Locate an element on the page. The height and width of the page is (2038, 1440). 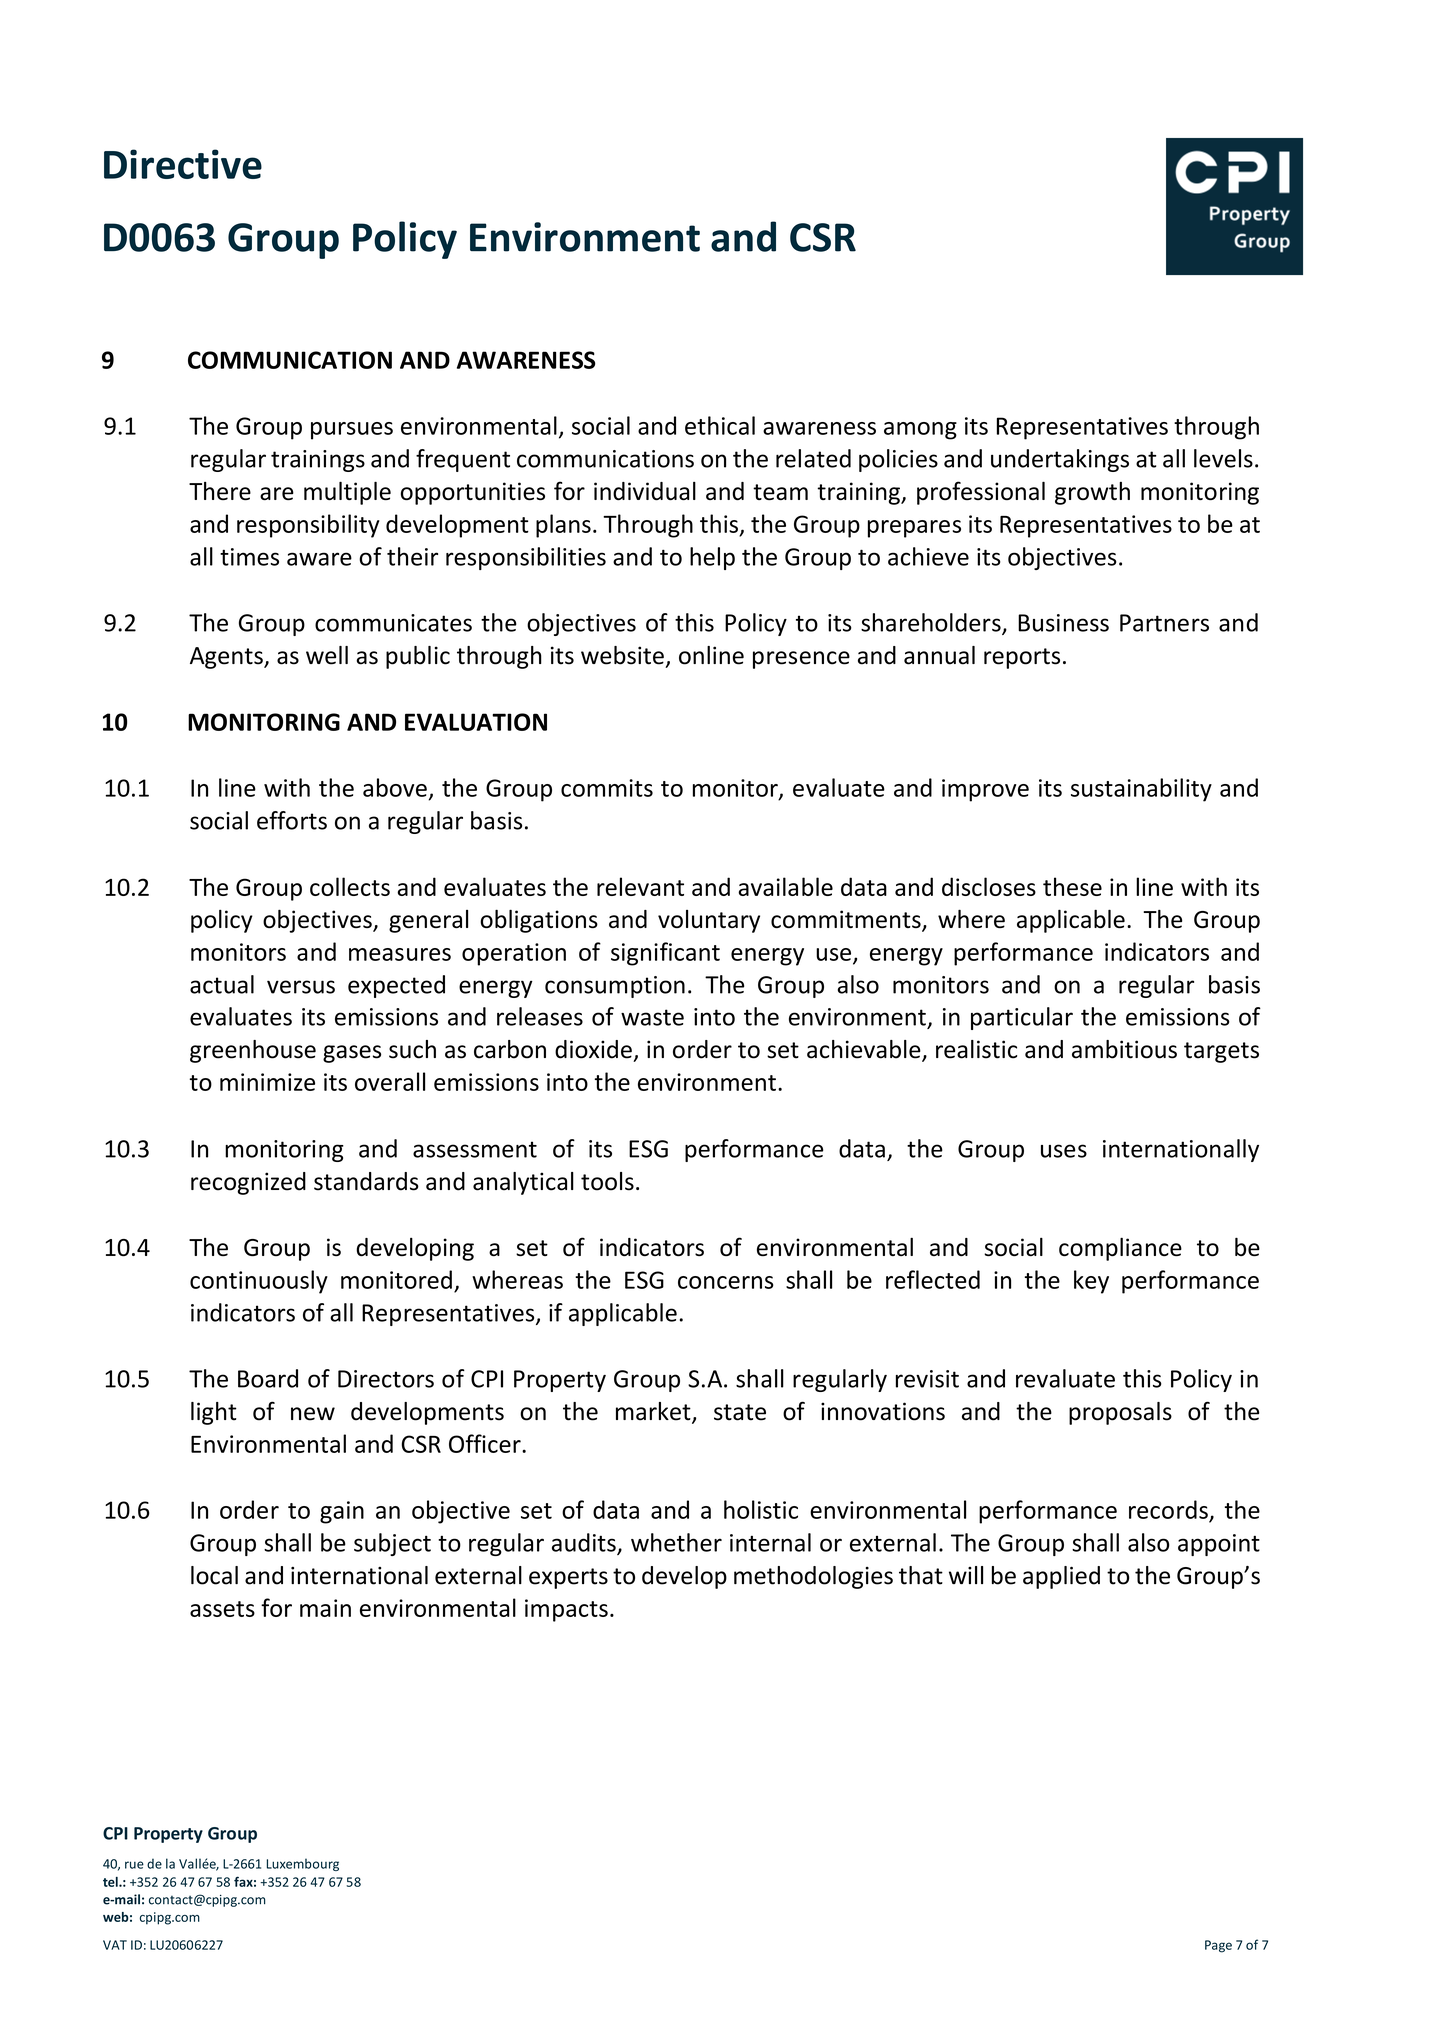
relevant is located at coordinates (640, 886).
